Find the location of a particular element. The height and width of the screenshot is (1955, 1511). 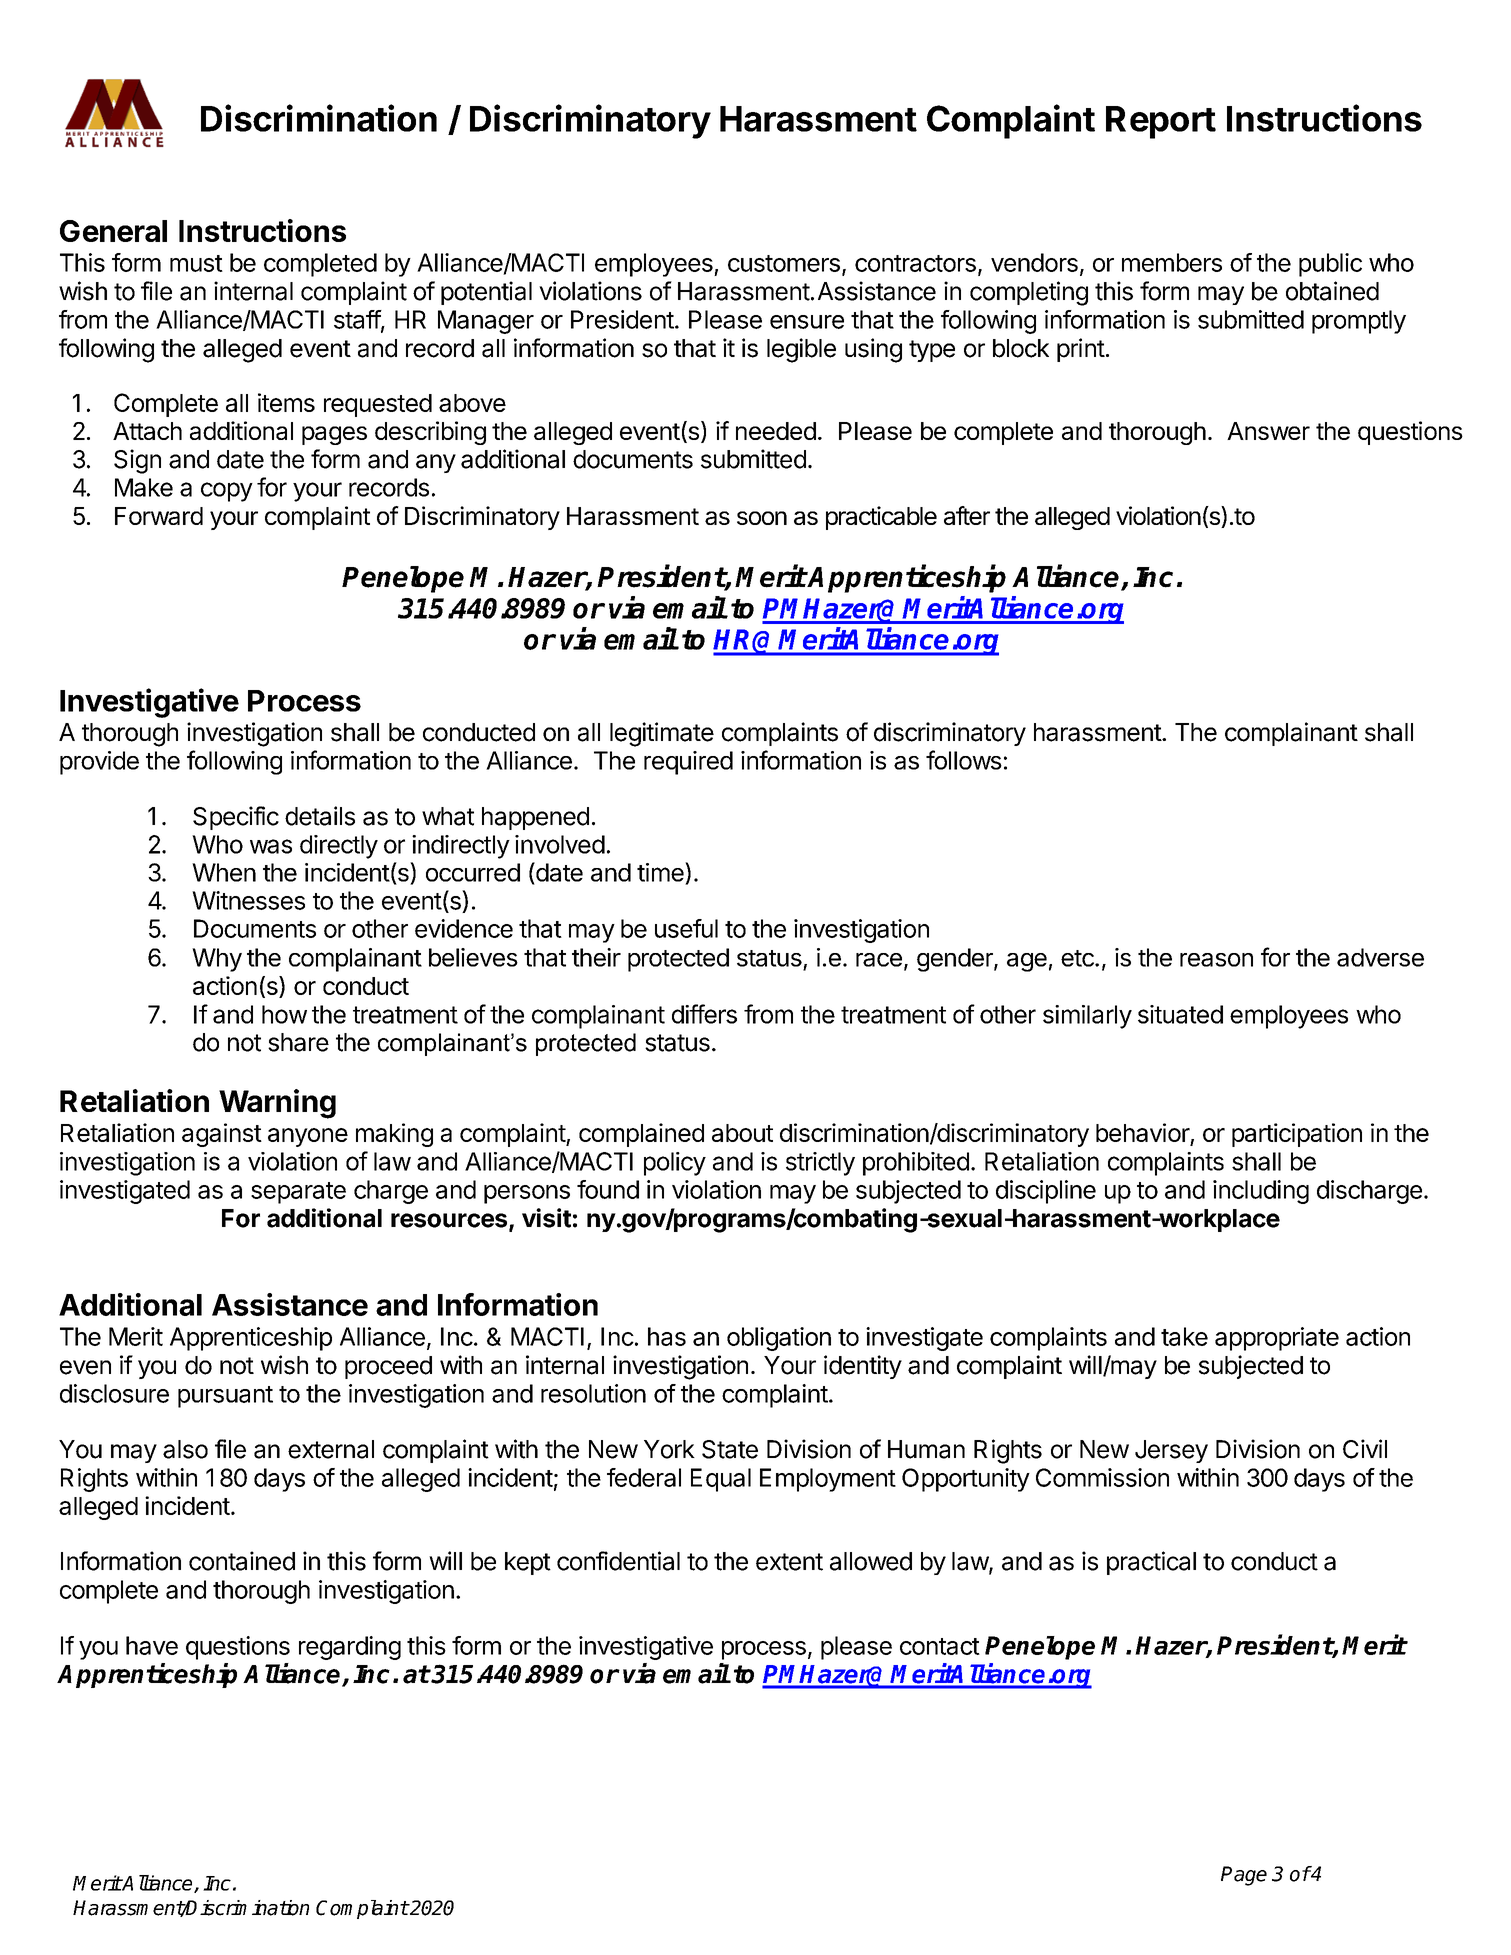

obligation is located at coordinates (779, 1339).
